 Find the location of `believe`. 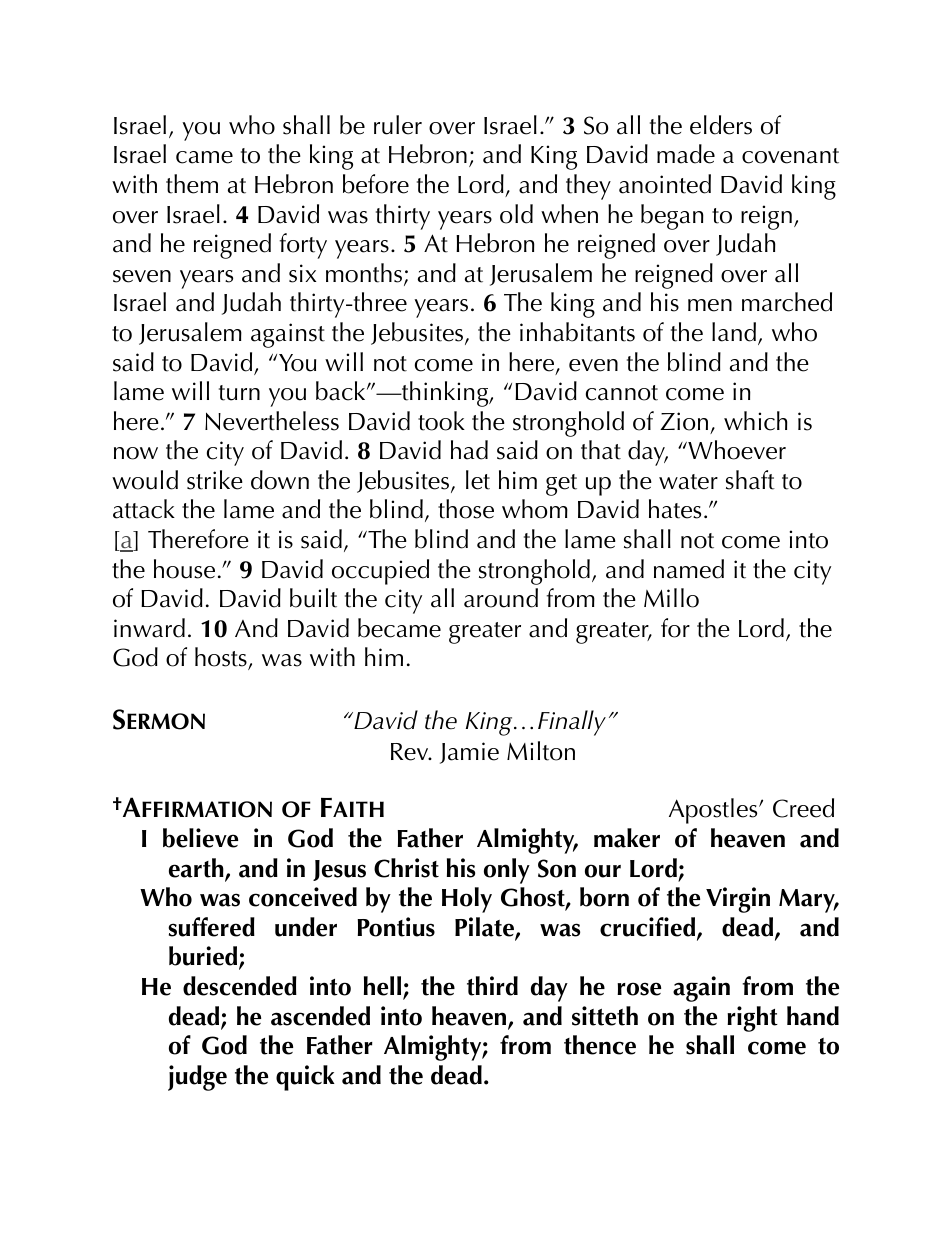

believe is located at coordinates (200, 838).
